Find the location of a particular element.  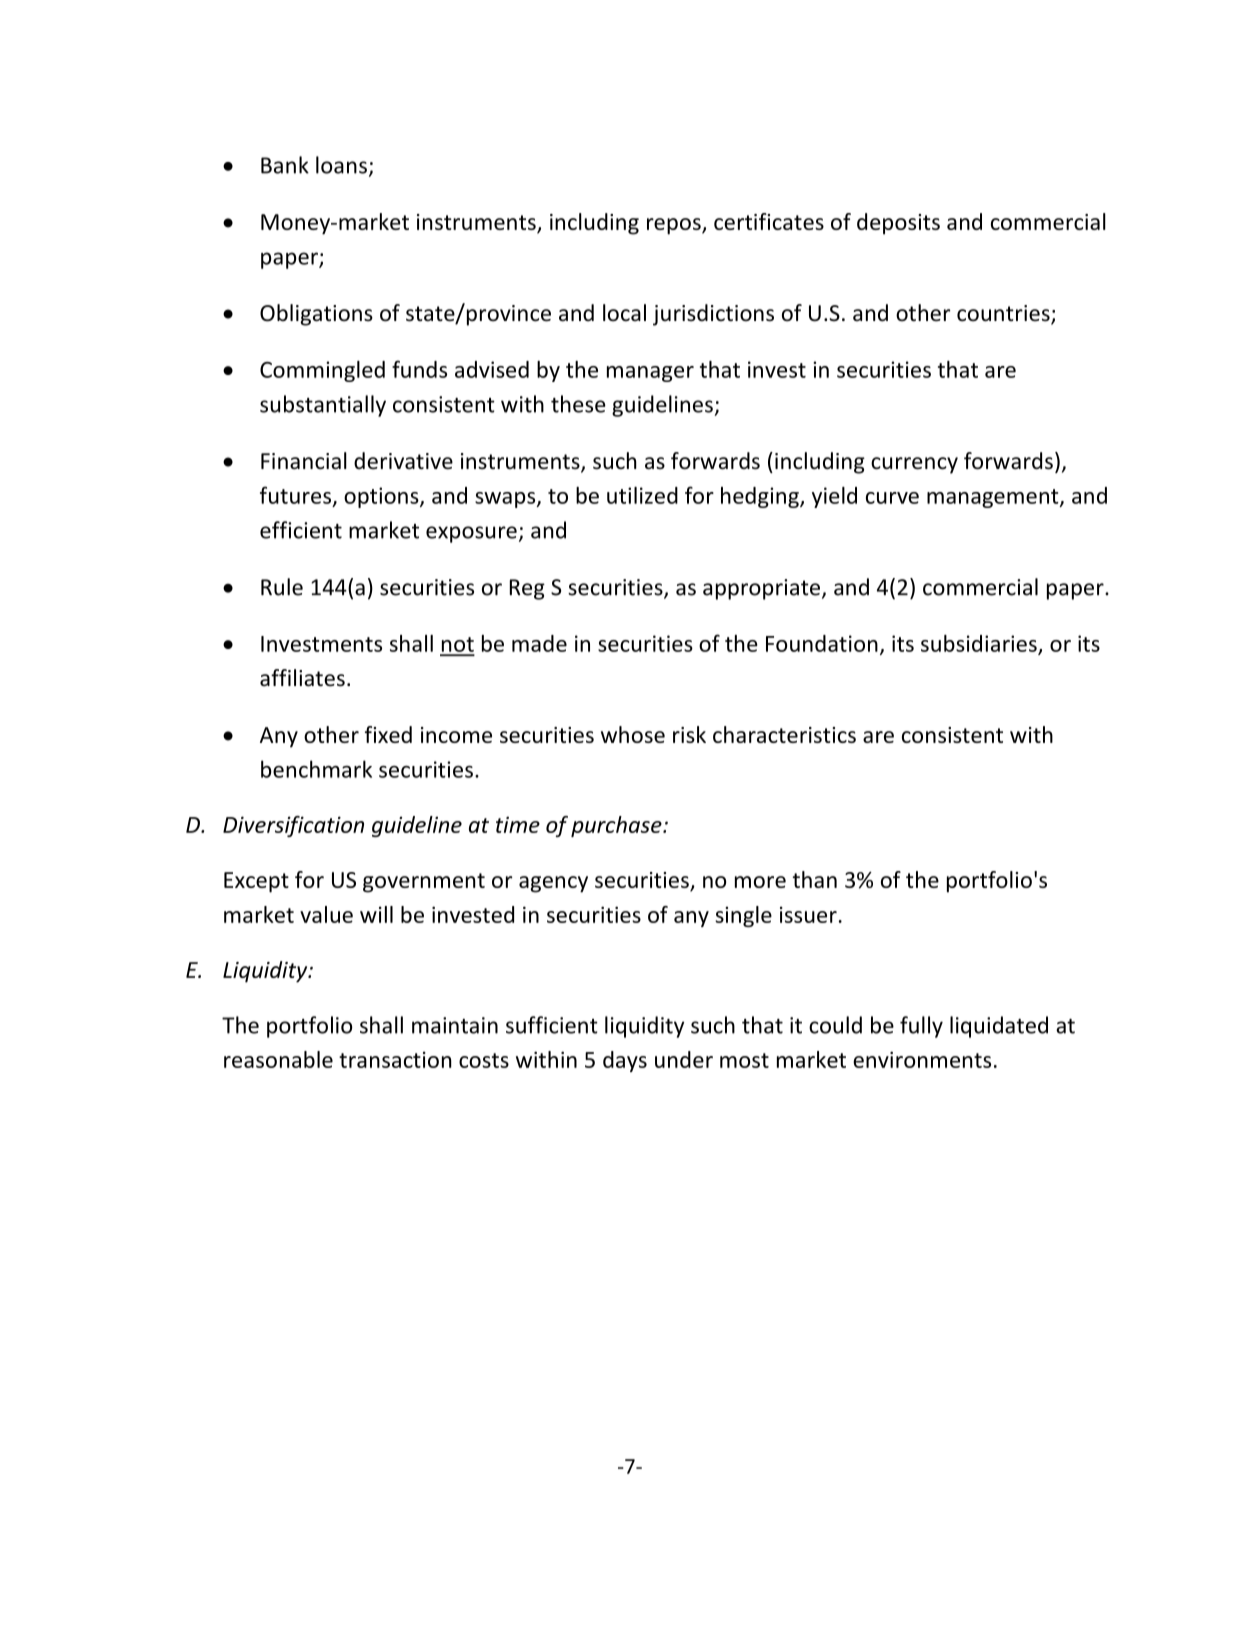

days is located at coordinates (625, 1061).
